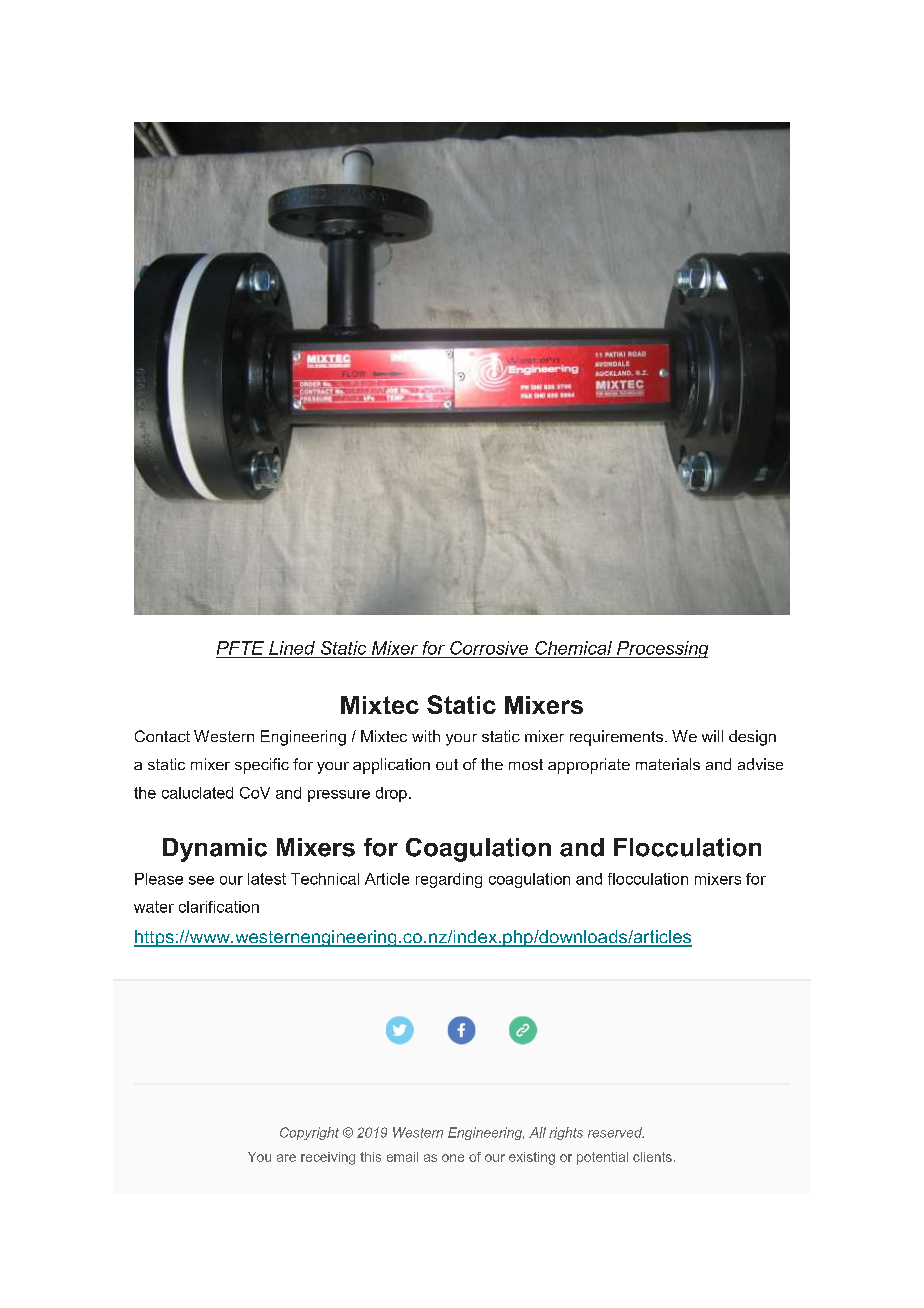 The height and width of the screenshot is (1308, 924). I want to click on are, so click(286, 1158).
